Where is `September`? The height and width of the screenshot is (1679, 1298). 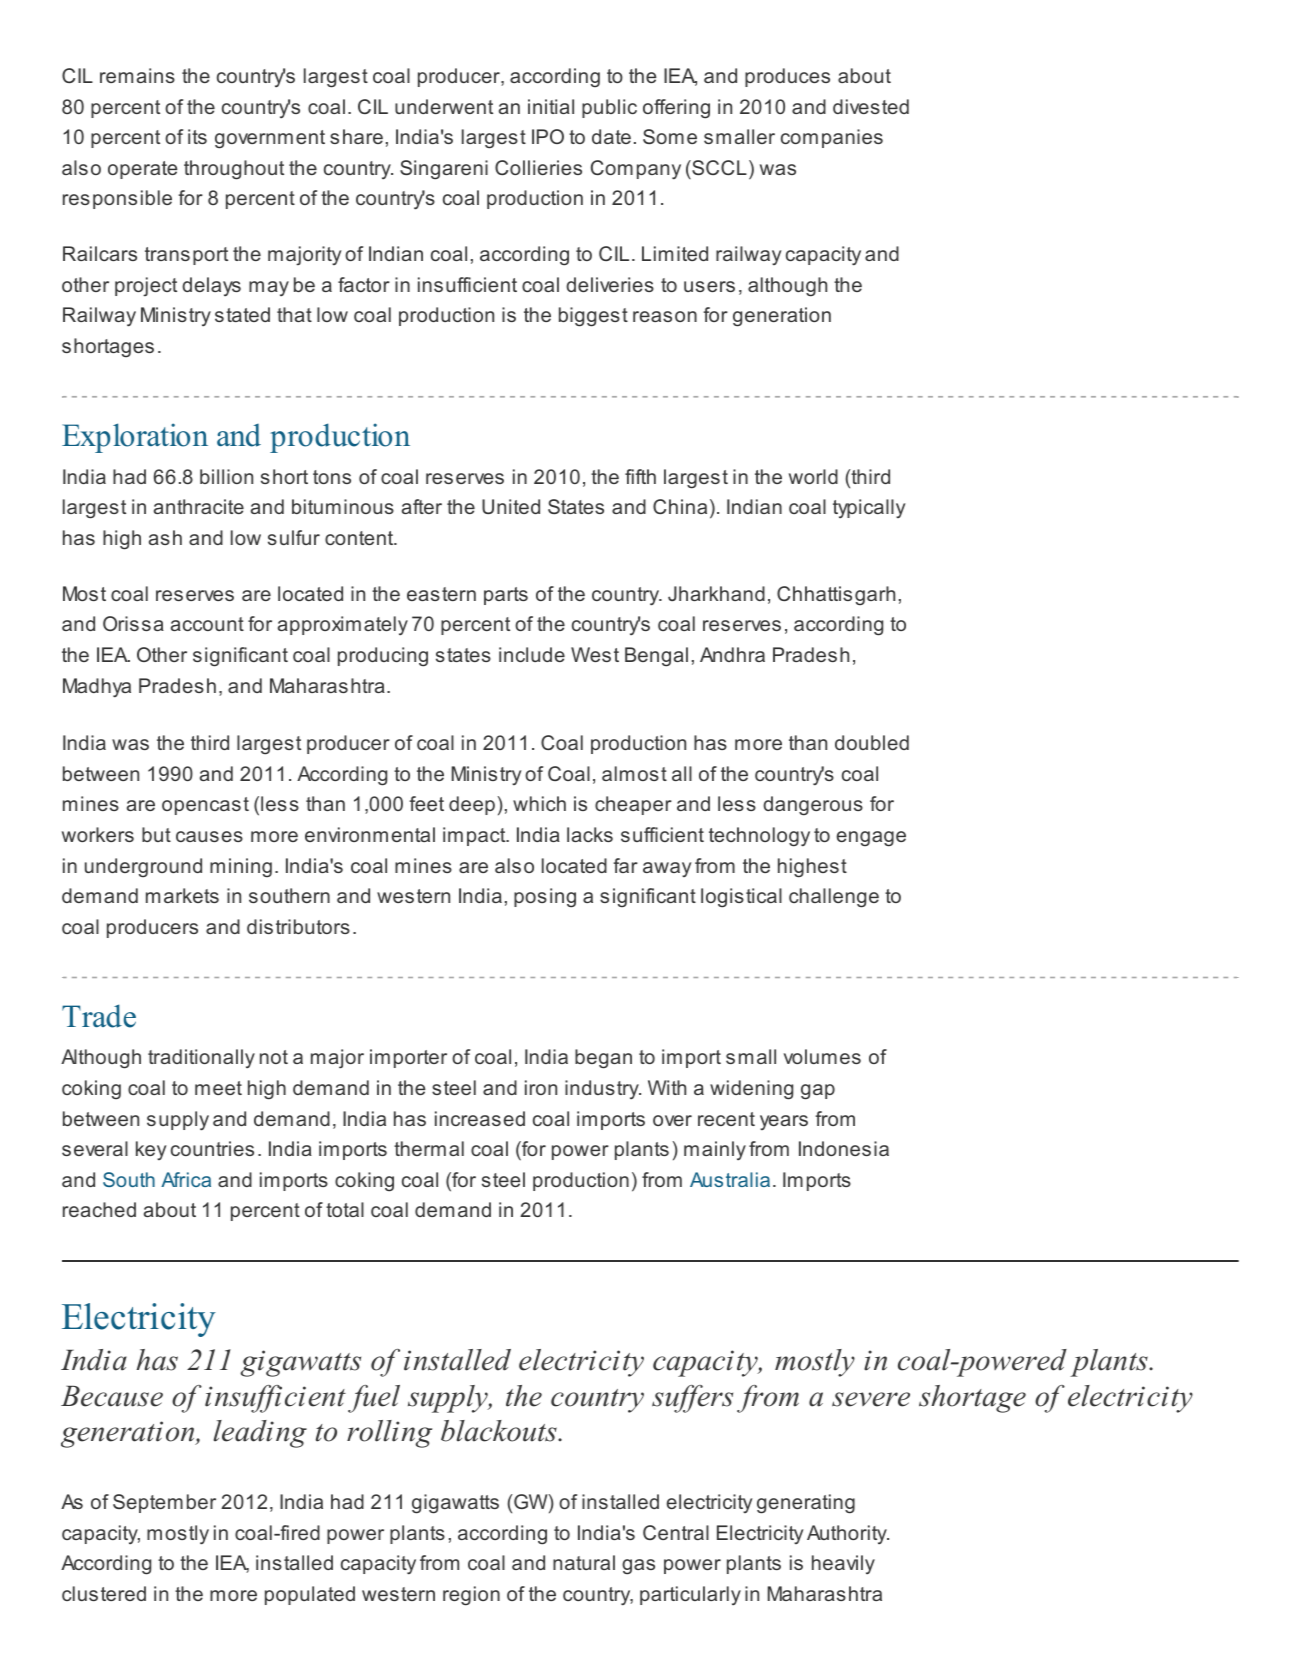
September is located at coordinates (164, 1503).
